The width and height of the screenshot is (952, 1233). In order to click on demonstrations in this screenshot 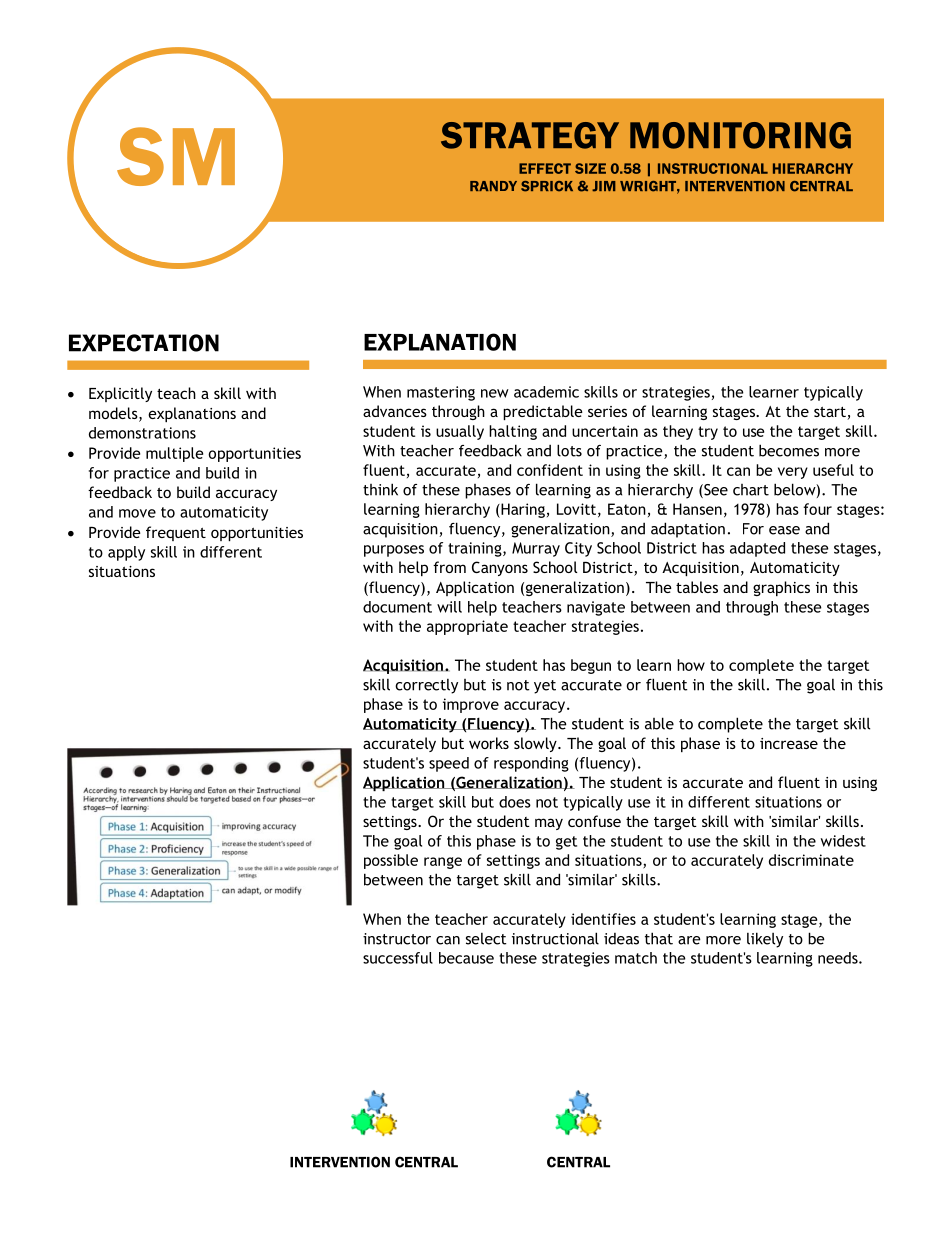, I will do `click(142, 433)`.
